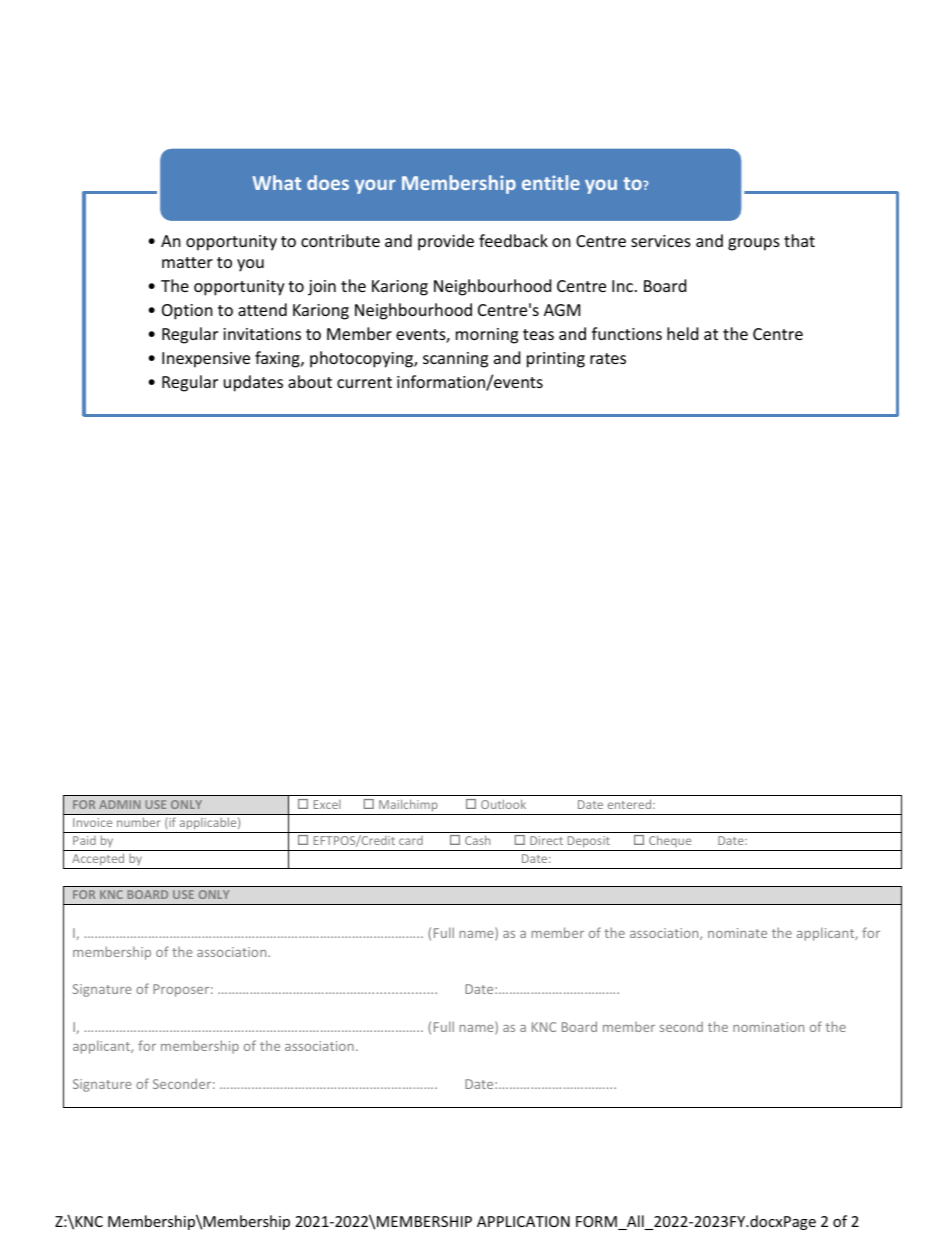  What do you see at coordinates (768, 1027) in the document?
I see `nomination` at bounding box center [768, 1027].
